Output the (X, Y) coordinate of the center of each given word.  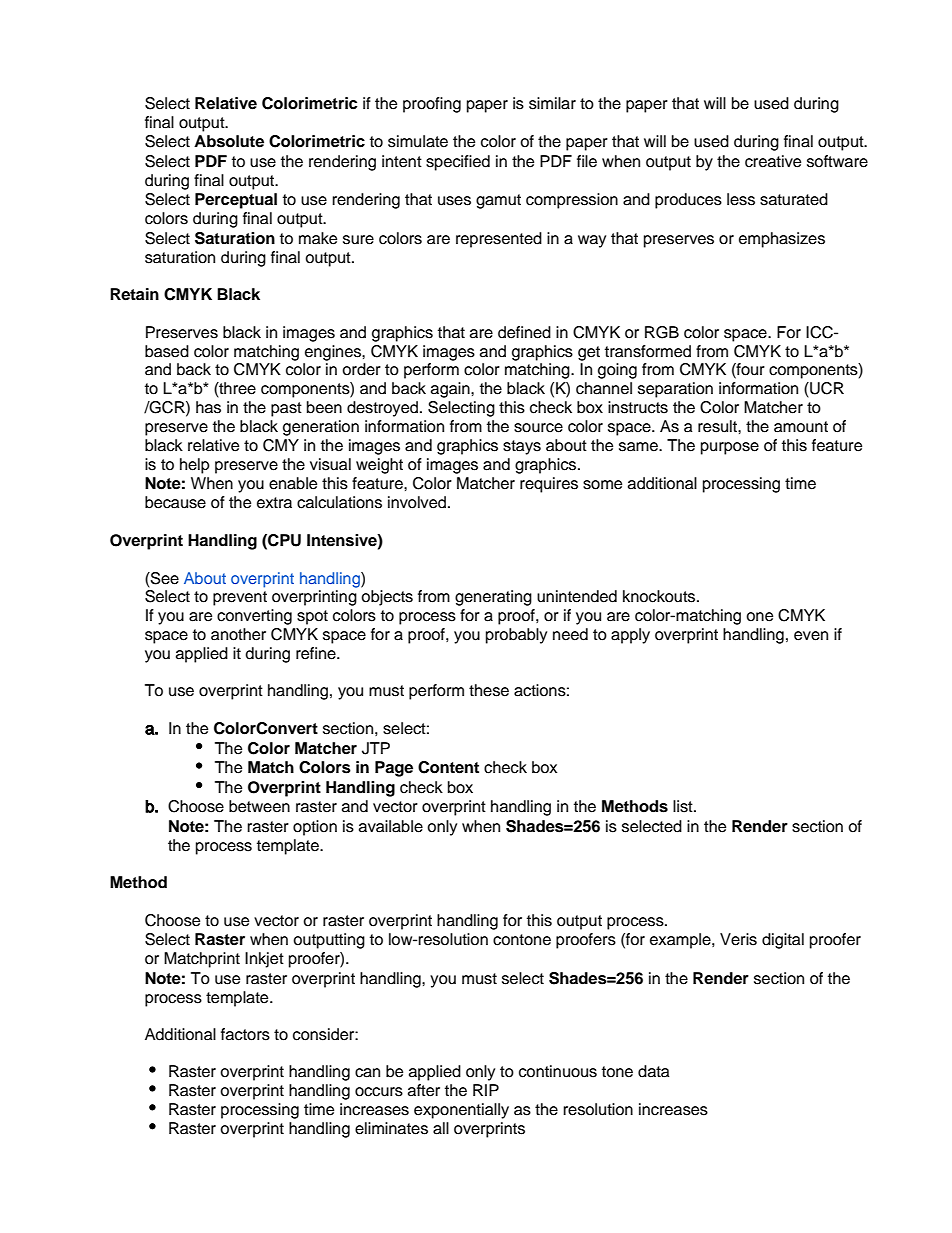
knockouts (660, 596)
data (654, 1071)
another (238, 634)
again (451, 390)
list (684, 806)
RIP (486, 1090)
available (391, 826)
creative (773, 161)
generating (493, 598)
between (259, 806)
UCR (826, 389)
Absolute (229, 141)
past (286, 409)
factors (245, 1034)
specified (458, 163)
